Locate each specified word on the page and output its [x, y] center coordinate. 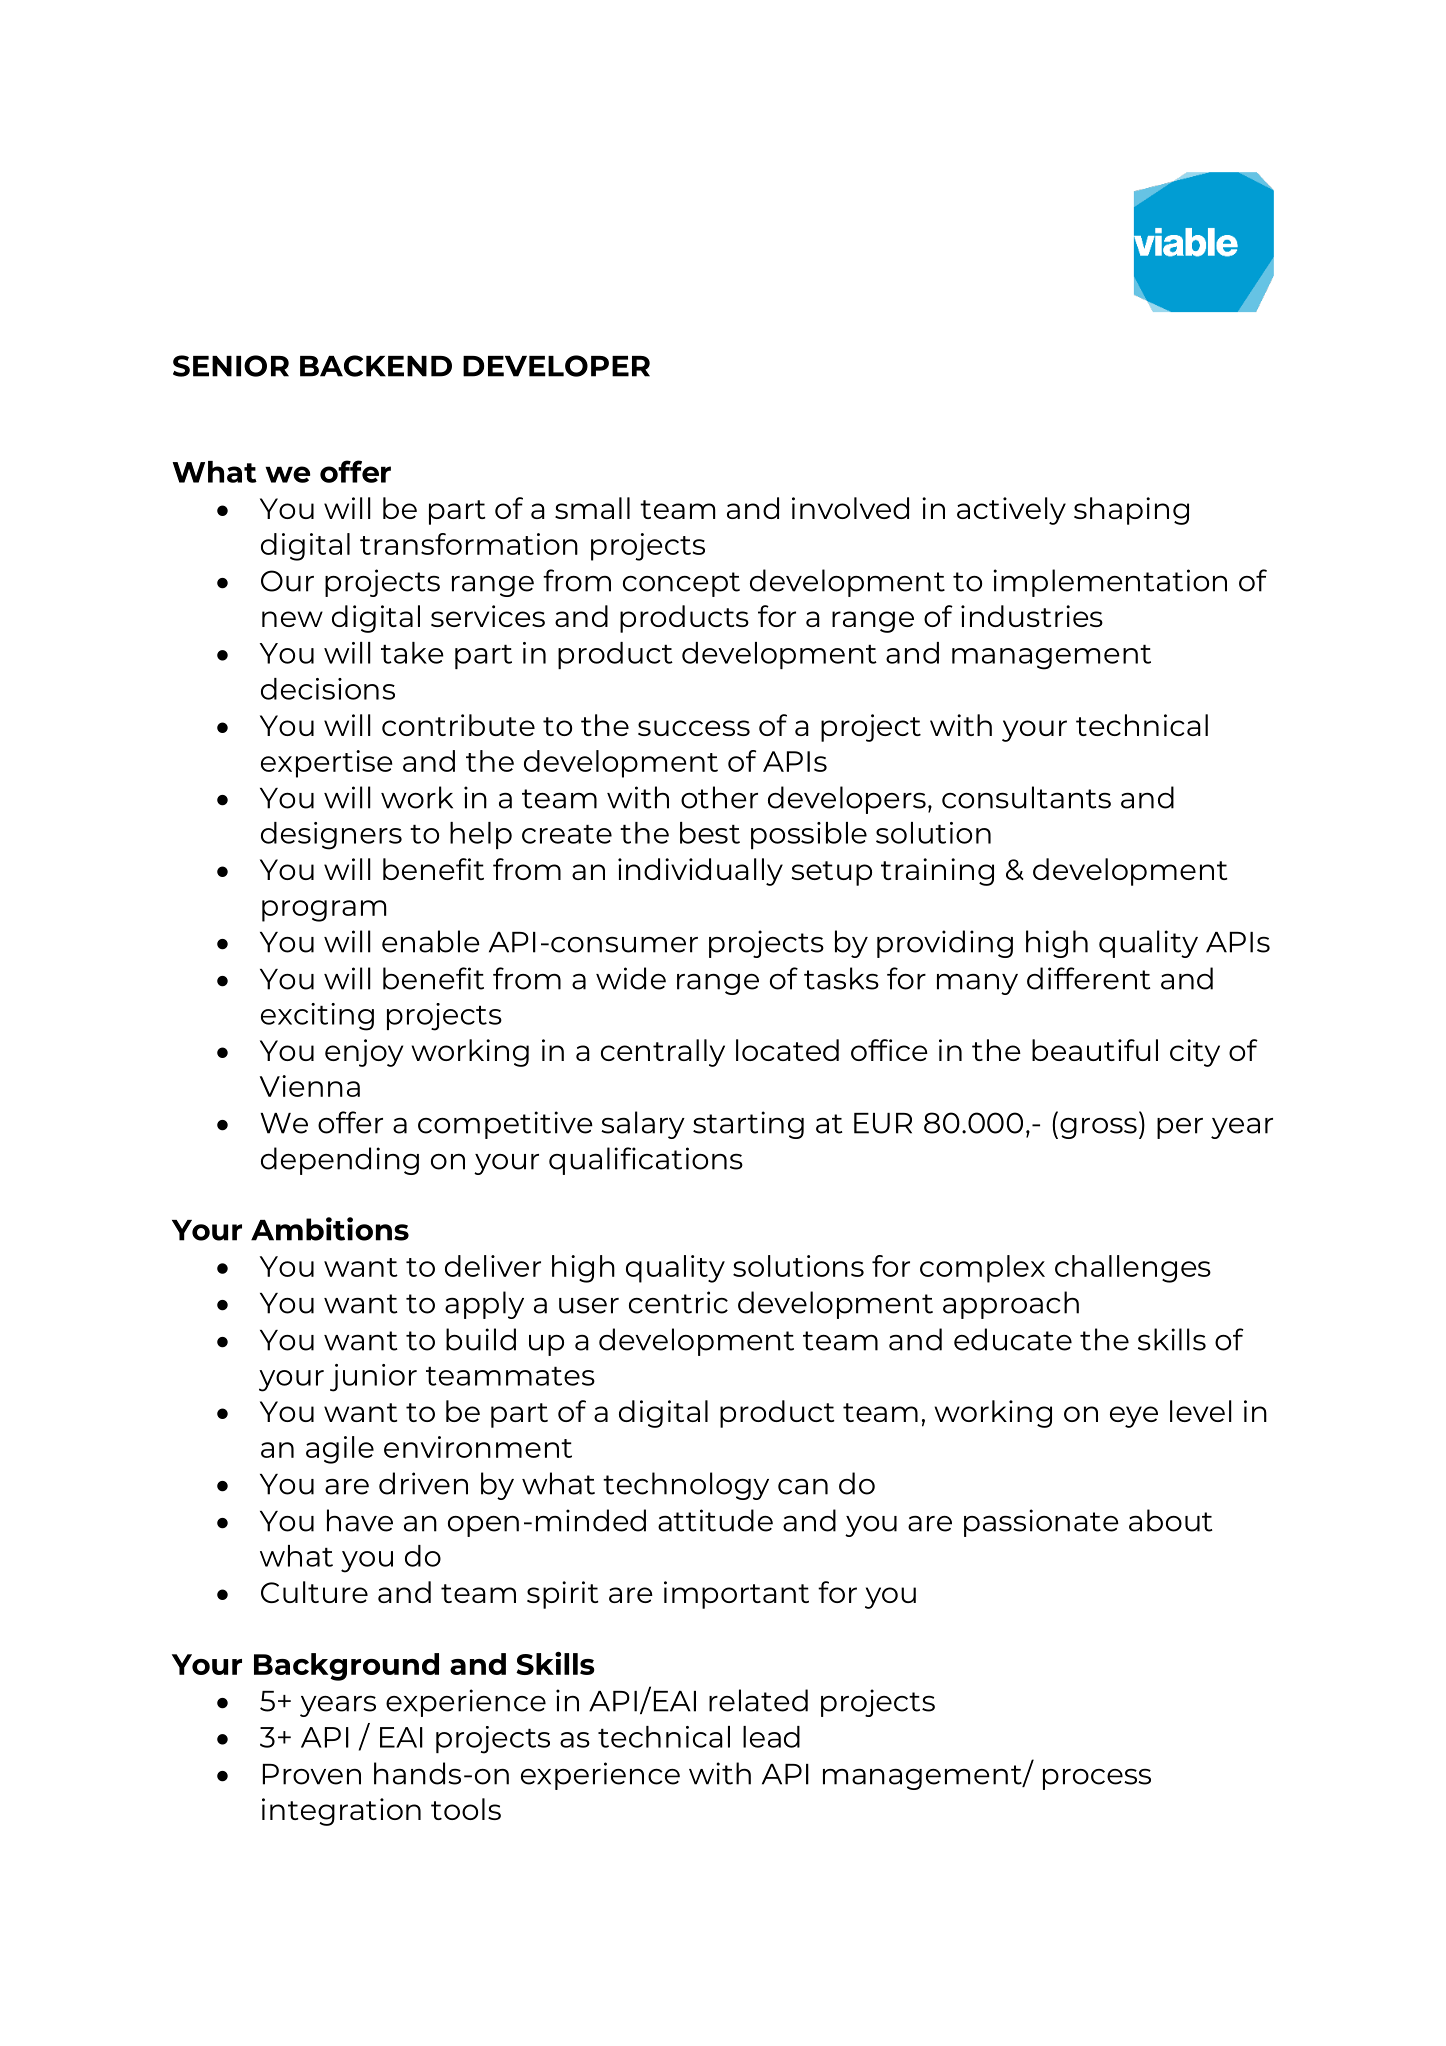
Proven [312, 1774]
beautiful [1095, 1050]
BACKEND [376, 366]
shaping [1131, 511]
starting [748, 1125]
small [592, 508]
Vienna [310, 1086]
